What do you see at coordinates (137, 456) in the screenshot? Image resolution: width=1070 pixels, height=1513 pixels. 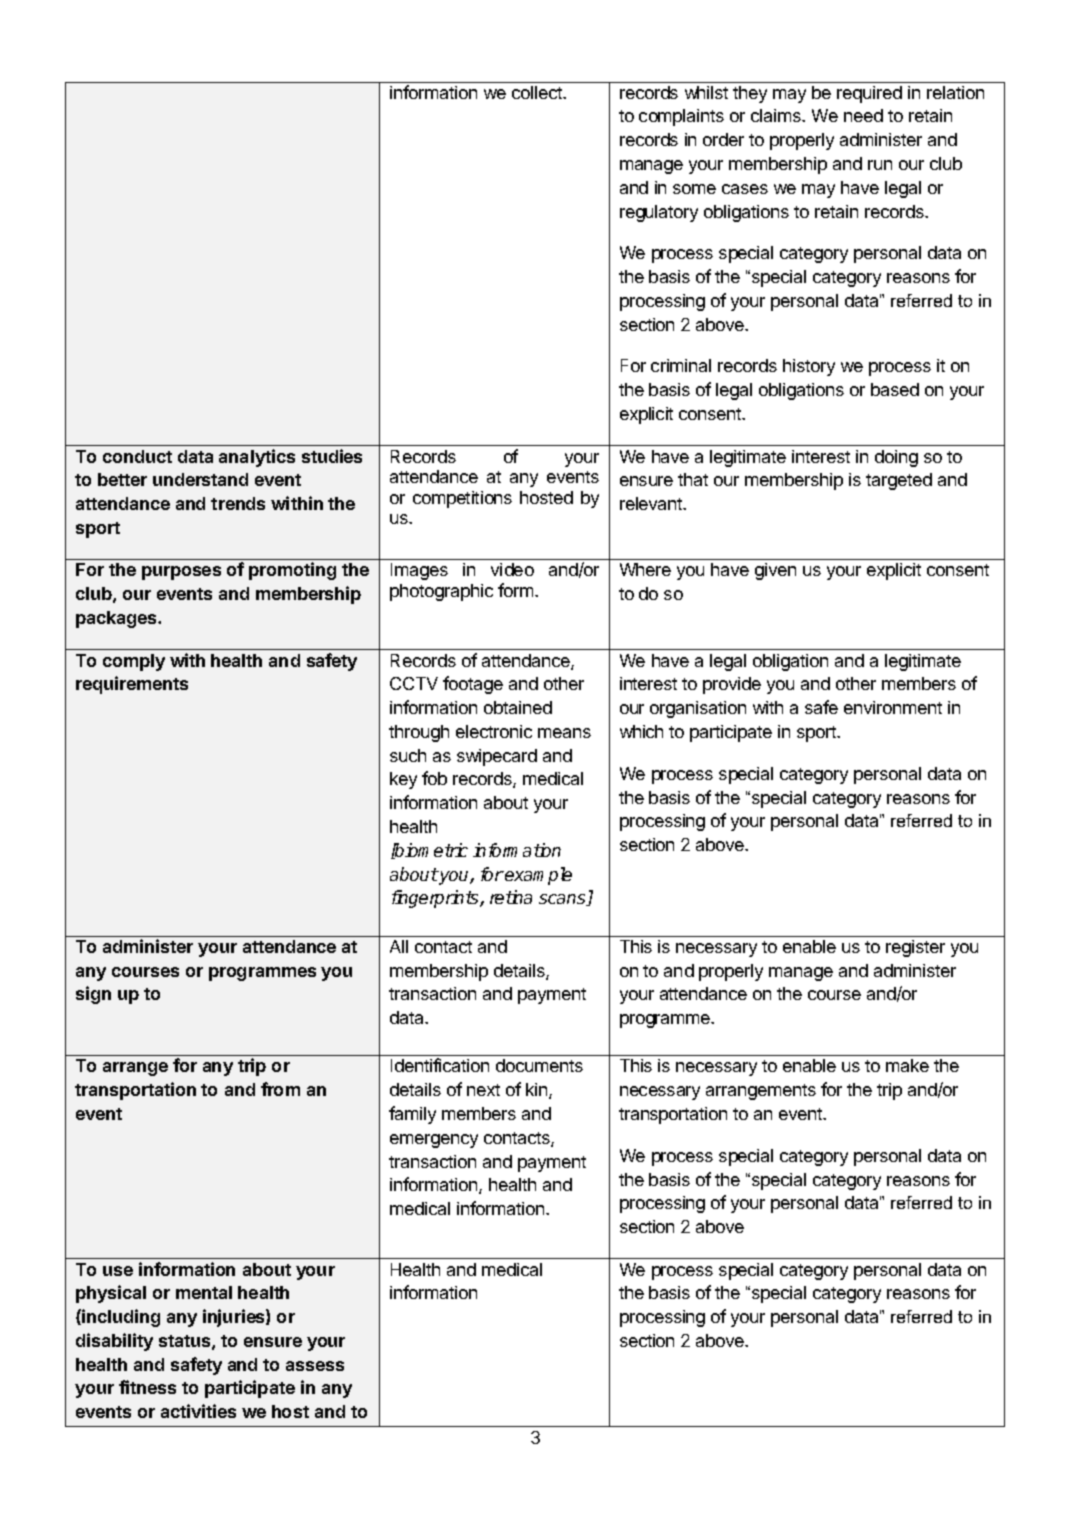 I see `conduct` at bounding box center [137, 456].
